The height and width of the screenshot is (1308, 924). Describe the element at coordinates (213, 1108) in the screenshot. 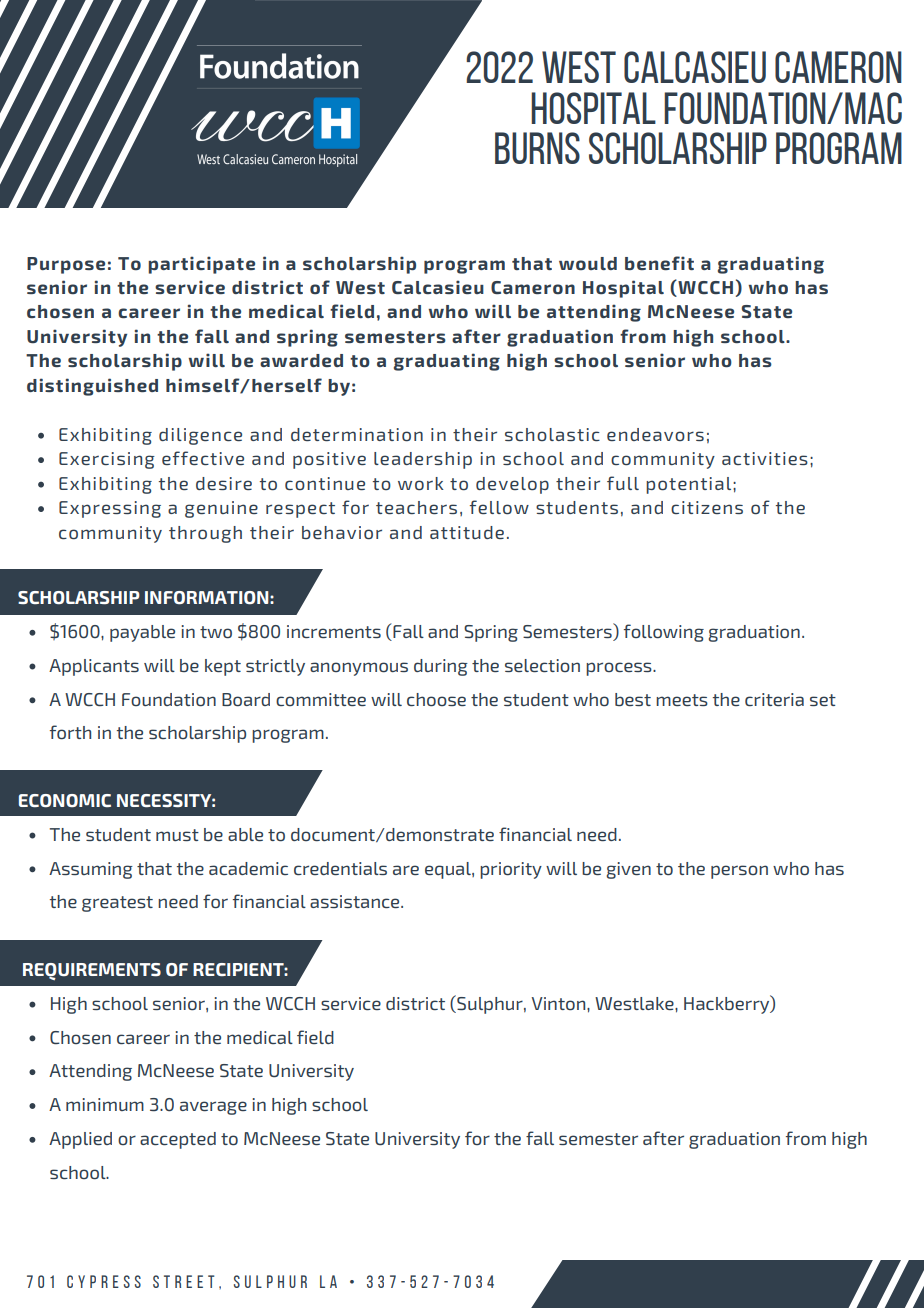

I see `average` at that location.
